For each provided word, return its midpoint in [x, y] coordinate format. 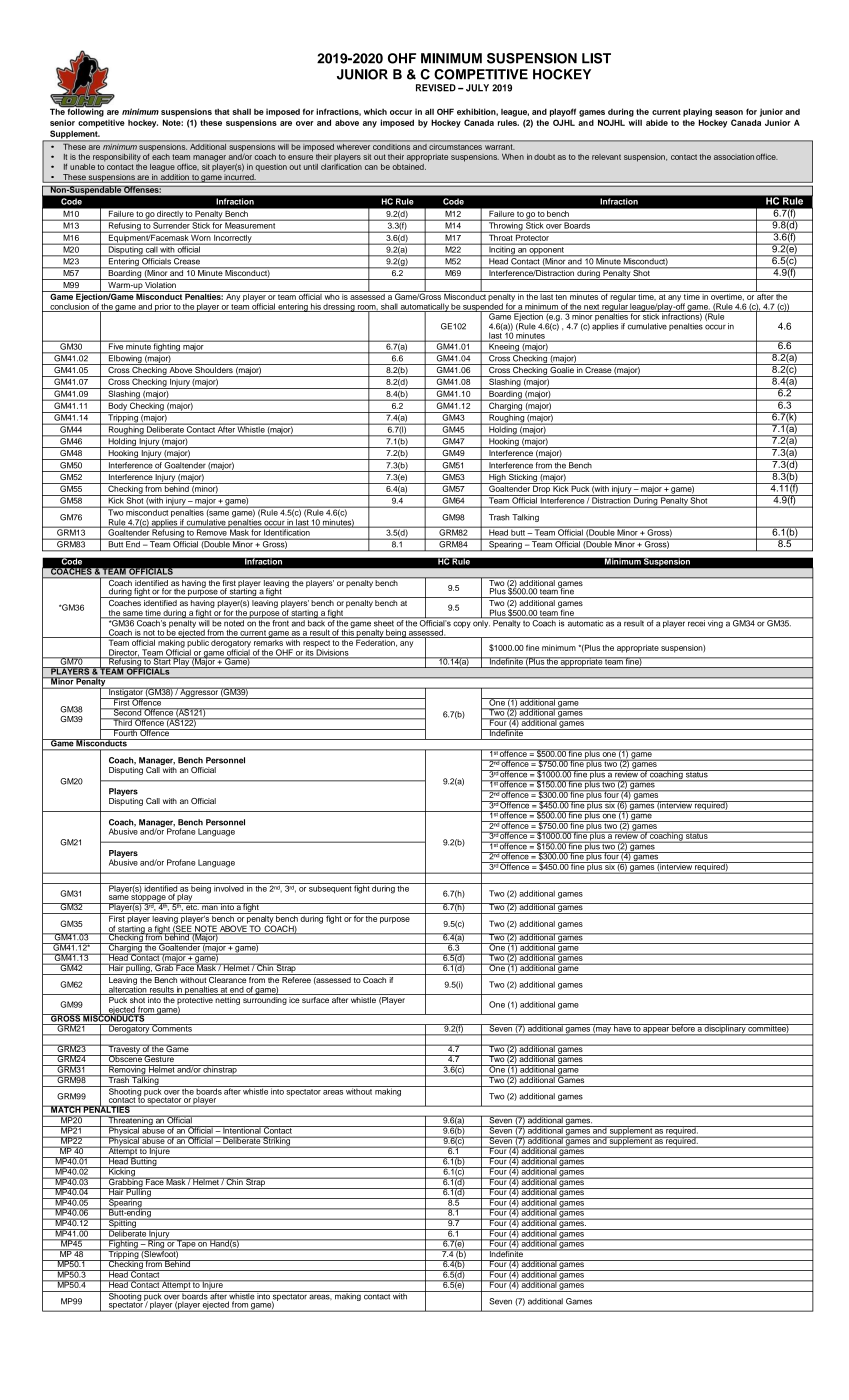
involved [229, 887]
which [375, 111]
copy [462, 625]
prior [163, 307]
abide [657, 122]
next [591, 308]
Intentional [242, 1130]
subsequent [330, 888]
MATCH [66, 1109]
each [161, 155]
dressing [339, 307]
